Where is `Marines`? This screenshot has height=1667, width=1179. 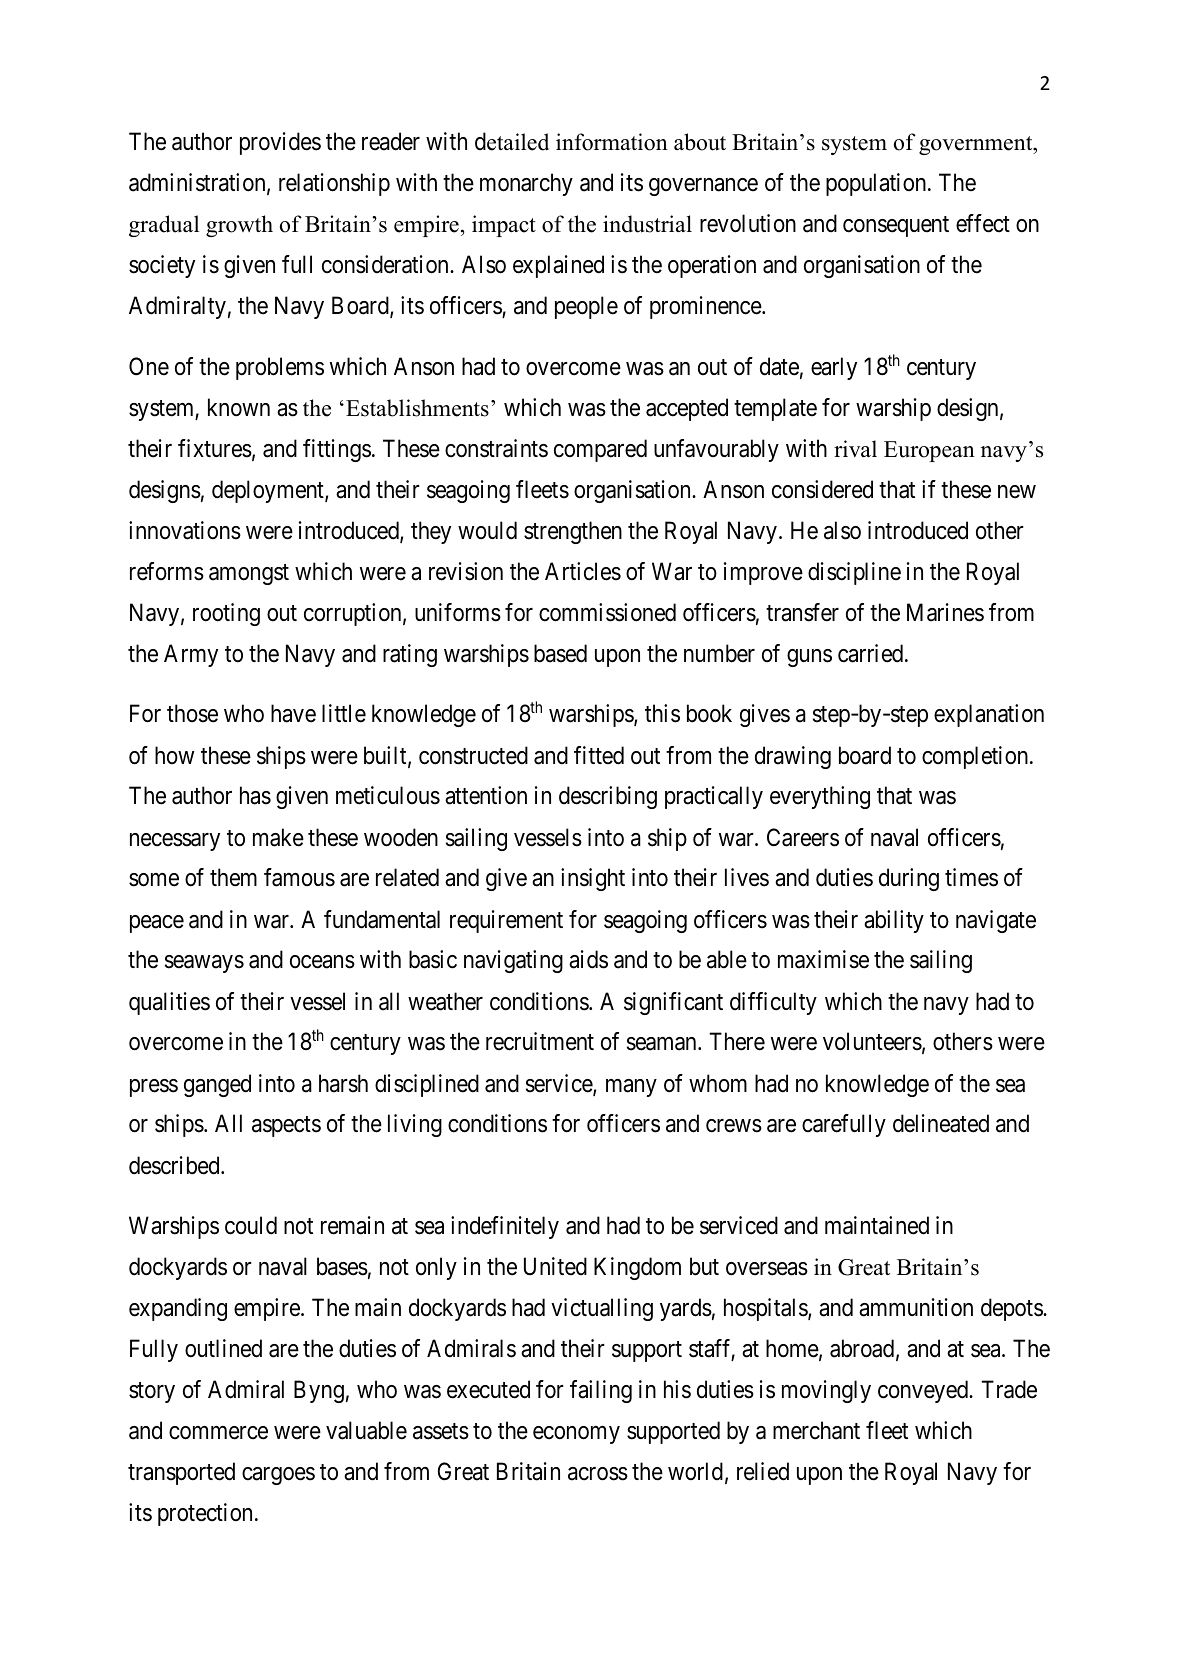
Marines is located at coordinates (945, 612).
